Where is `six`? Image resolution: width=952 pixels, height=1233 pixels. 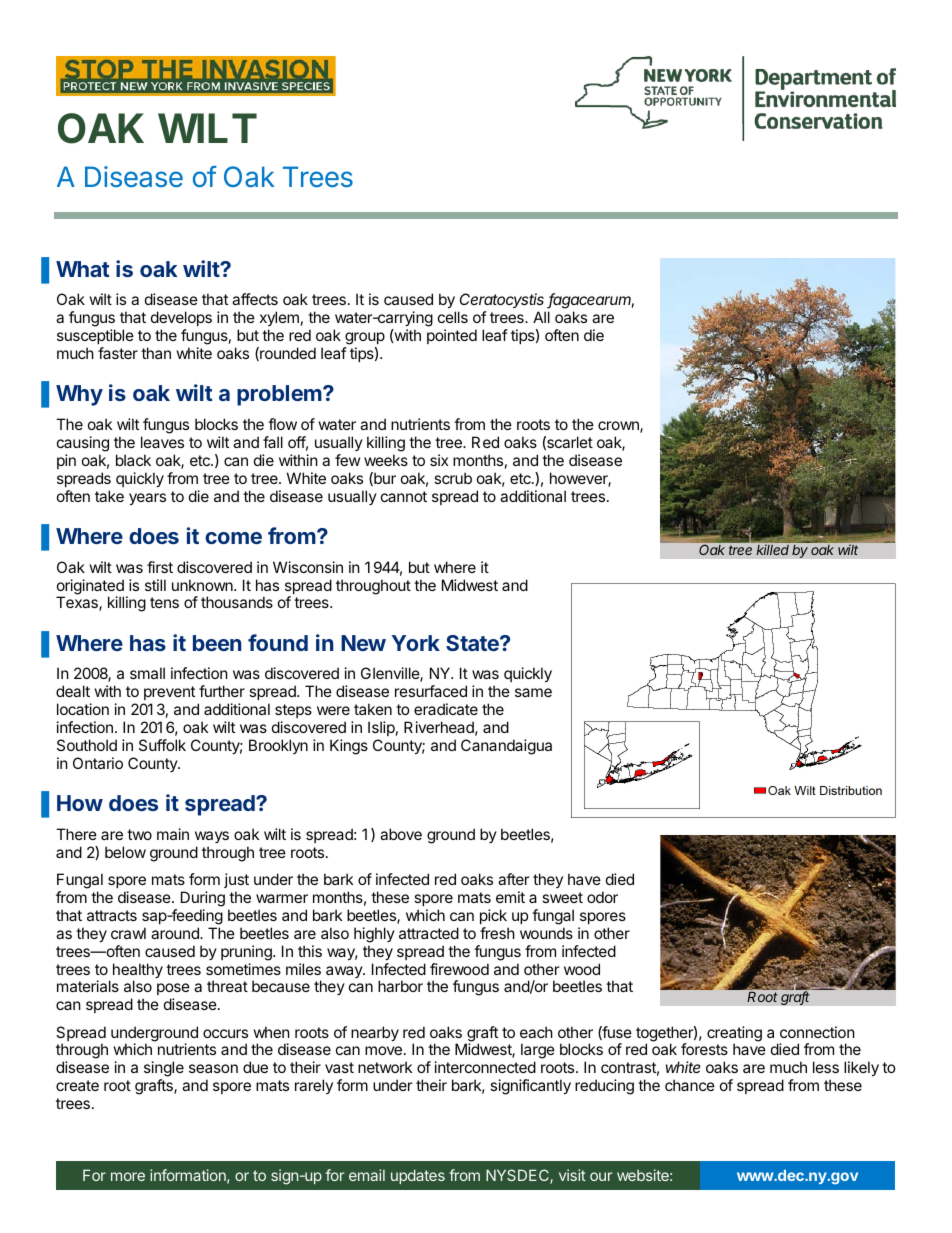 six is located at coordinates (439, 460).
